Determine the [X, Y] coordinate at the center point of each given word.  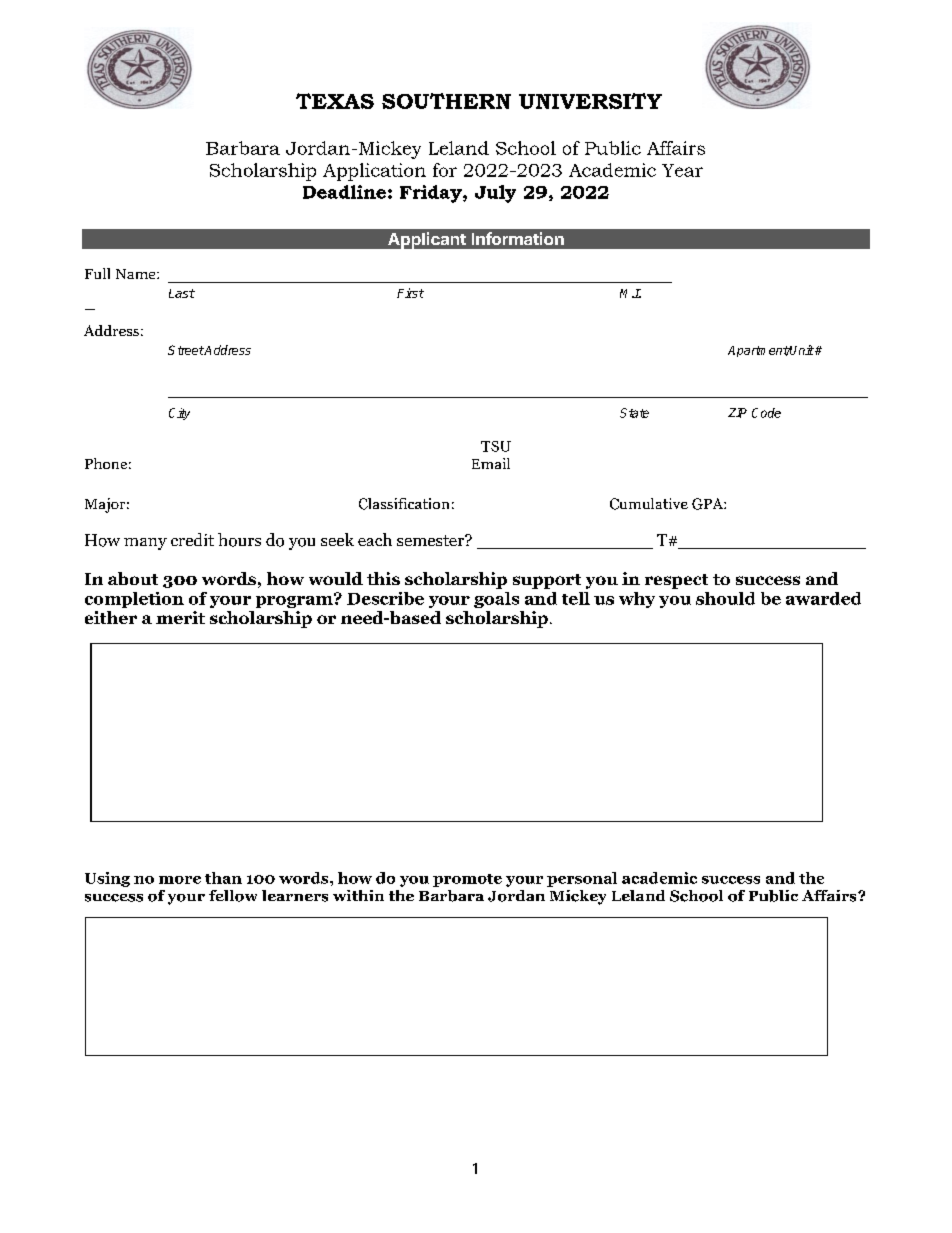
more [180, 880]
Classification [404, 504]
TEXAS [335, 101]
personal [582, 879]
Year [682, 170]
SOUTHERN [446, 101]
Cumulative [649, 504]
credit [192, 539]
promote [467, 880]
